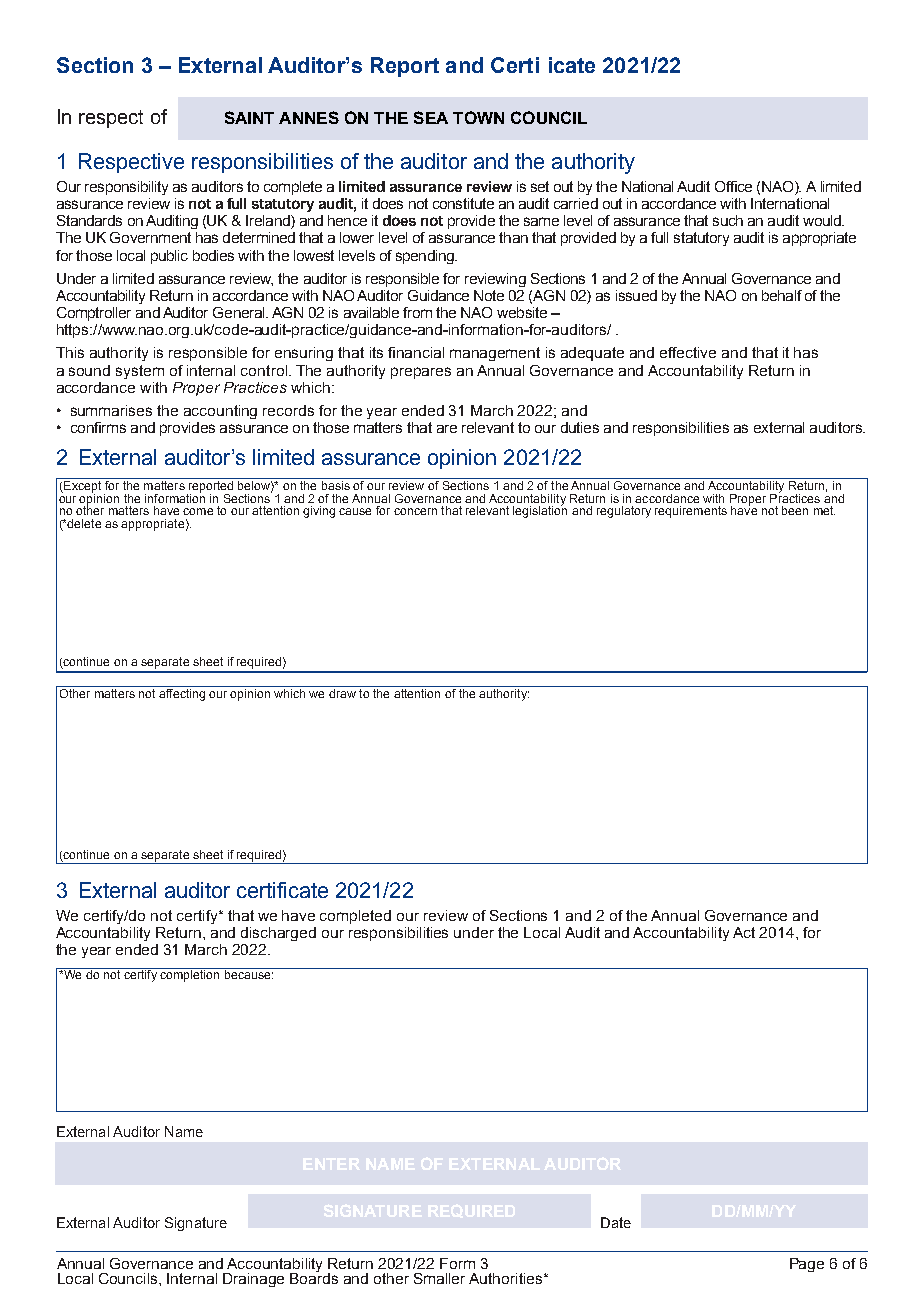 Image resolution: width=924 pixels, height=1308 pixels. I want to click on affecting, so click(182, 695).
